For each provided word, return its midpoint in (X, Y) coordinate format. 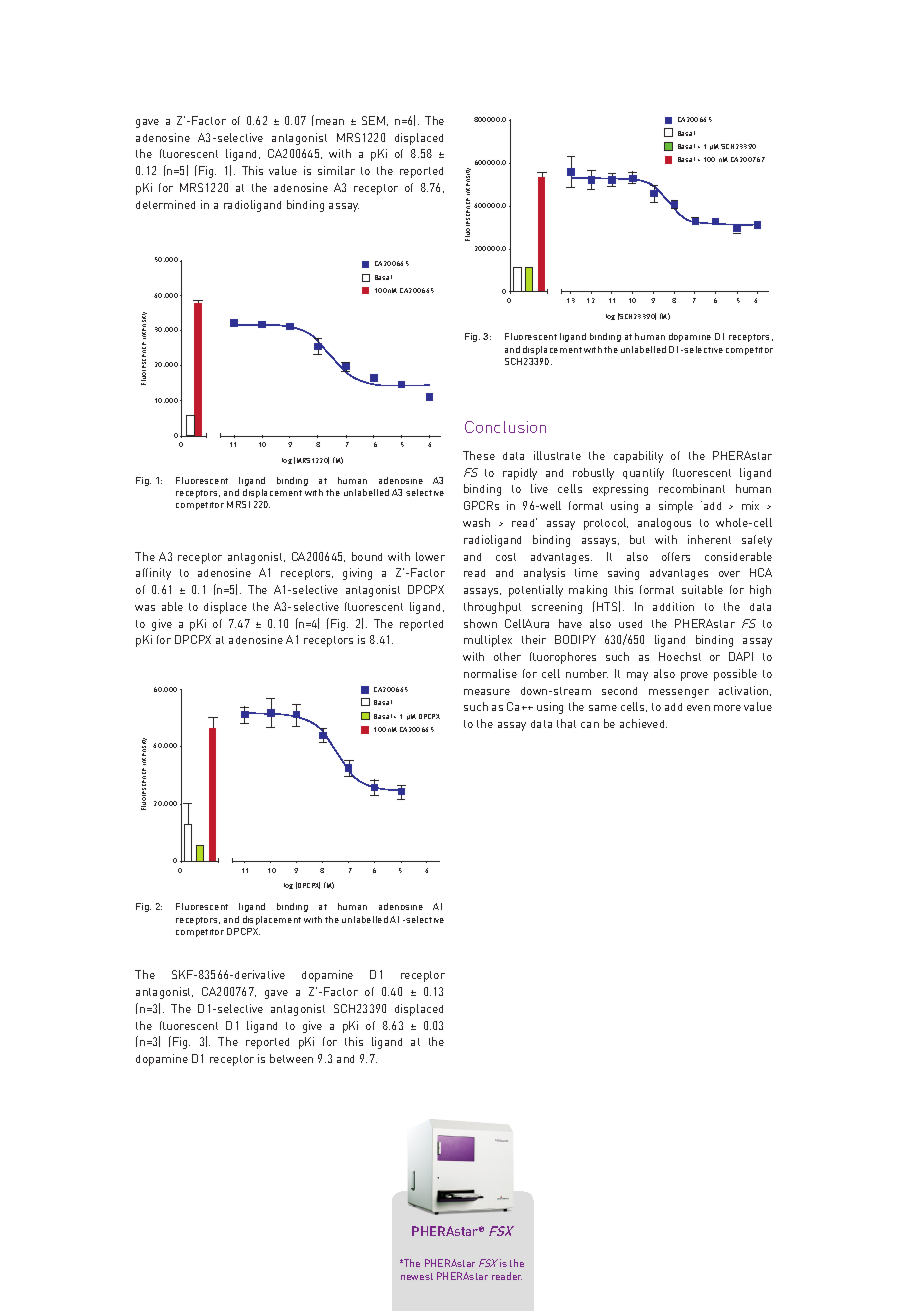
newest (417, 1276)
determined (165, 204)
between (291, 1058)
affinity (153, 574)
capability (638, 457)
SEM (373, 120)
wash (476, 522)
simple (676, 507)
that (566, 723)
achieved (643, 723)
